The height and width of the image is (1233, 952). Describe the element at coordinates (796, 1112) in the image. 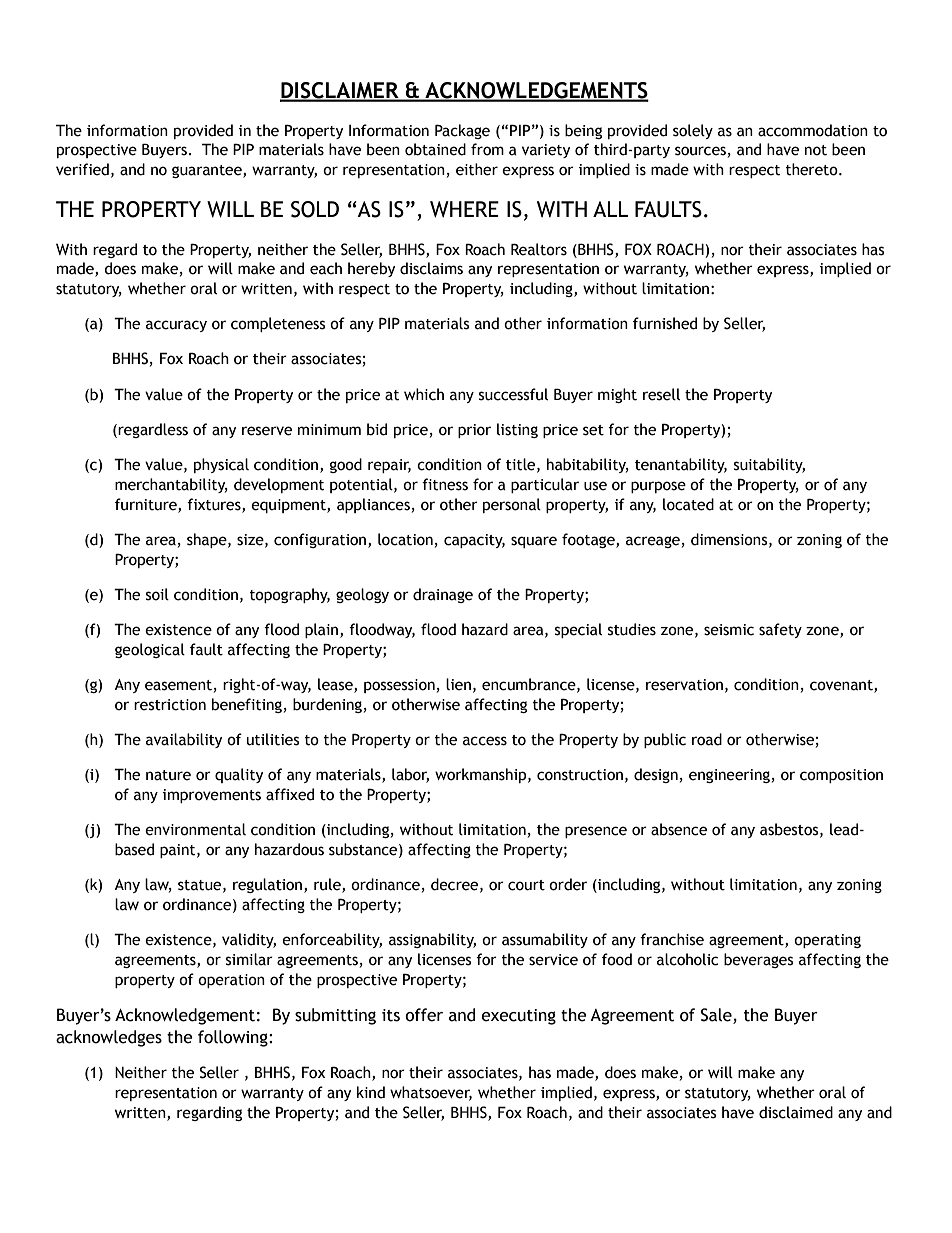

I see `disclaimed` at that location.
